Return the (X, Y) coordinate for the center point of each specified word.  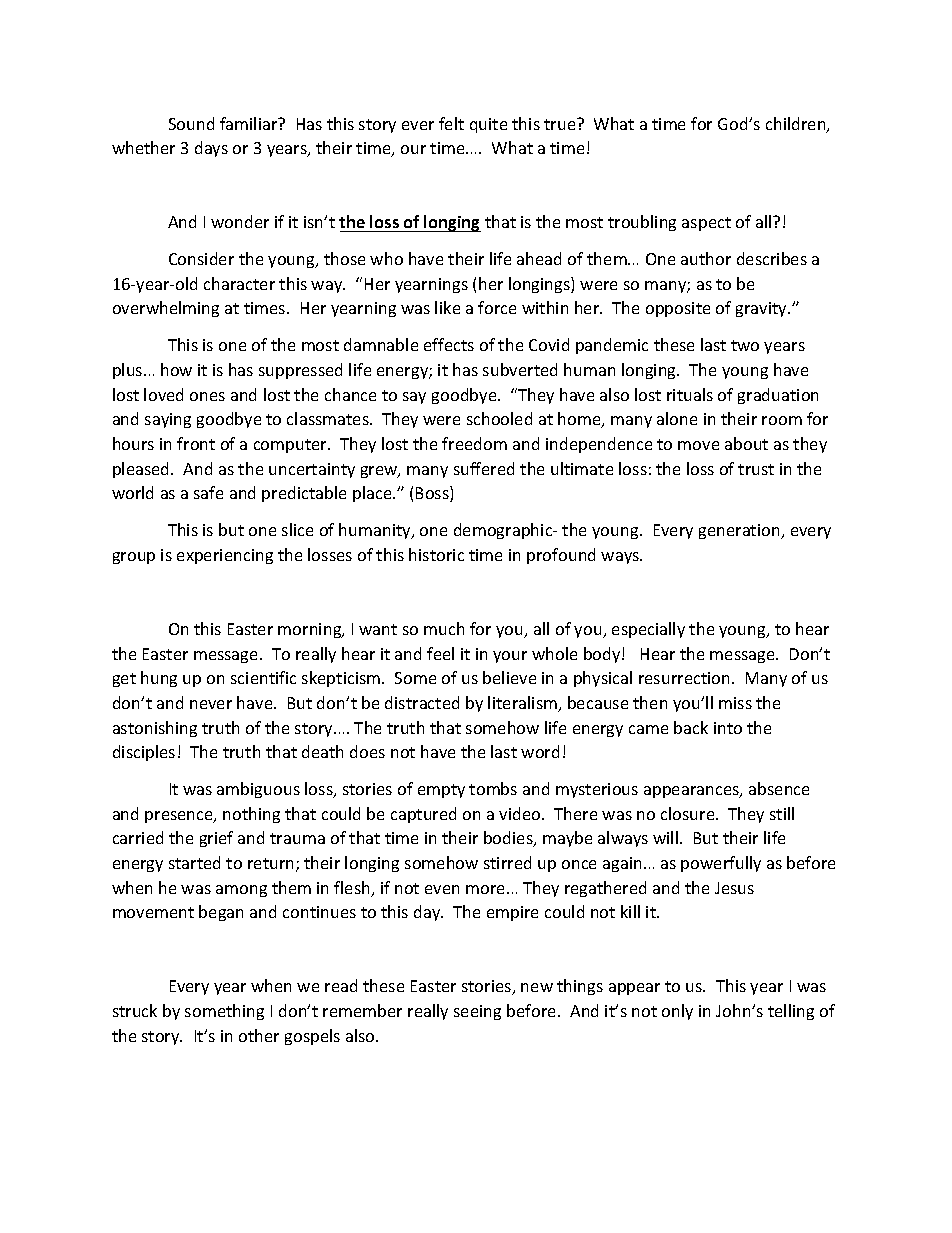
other (259, 1035)
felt (451, 123)
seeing (477, 1012)
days (211, 149)
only (677, 1012)
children (797, 125)
